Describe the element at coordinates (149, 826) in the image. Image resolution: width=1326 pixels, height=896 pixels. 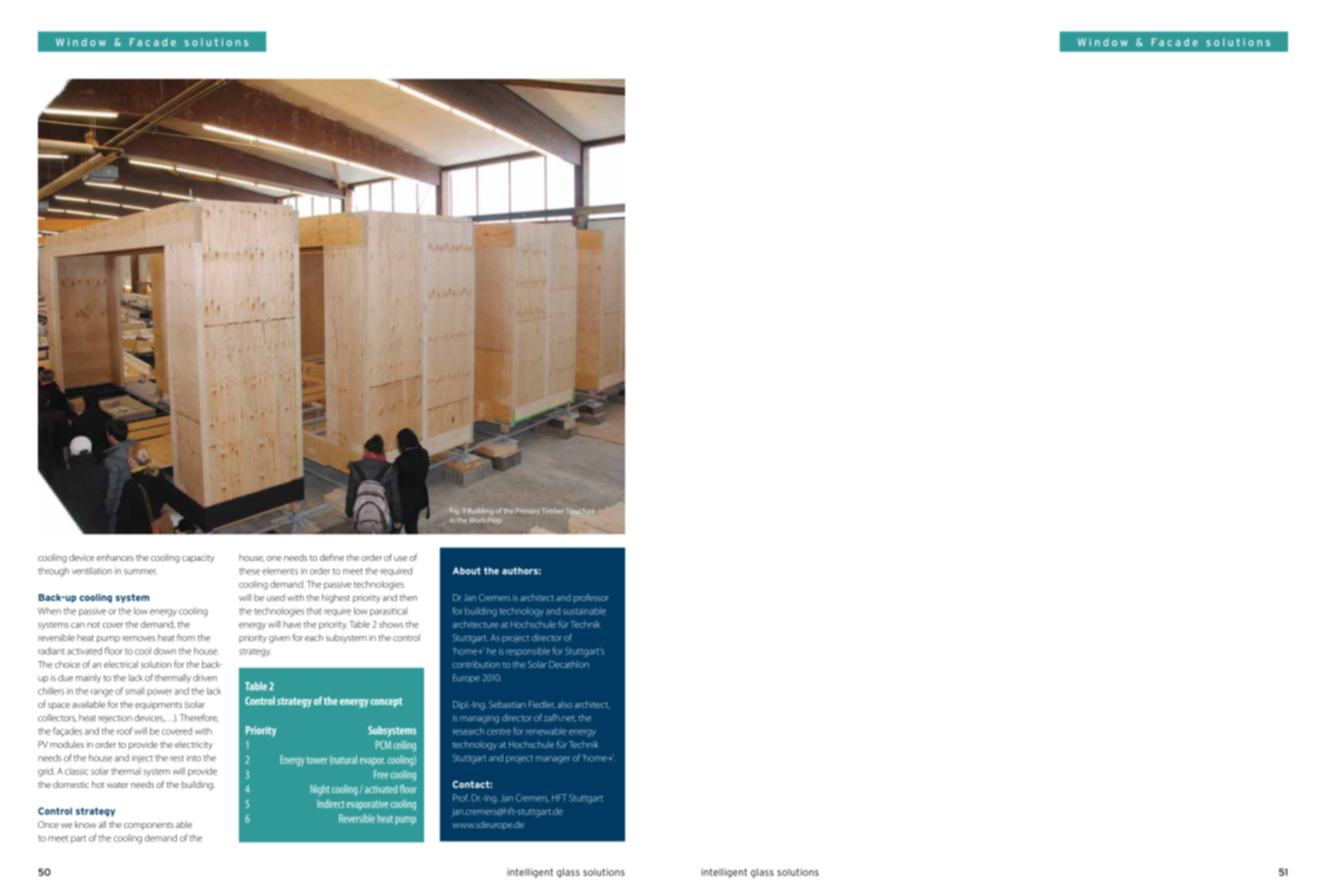
I see `components` at that location.
